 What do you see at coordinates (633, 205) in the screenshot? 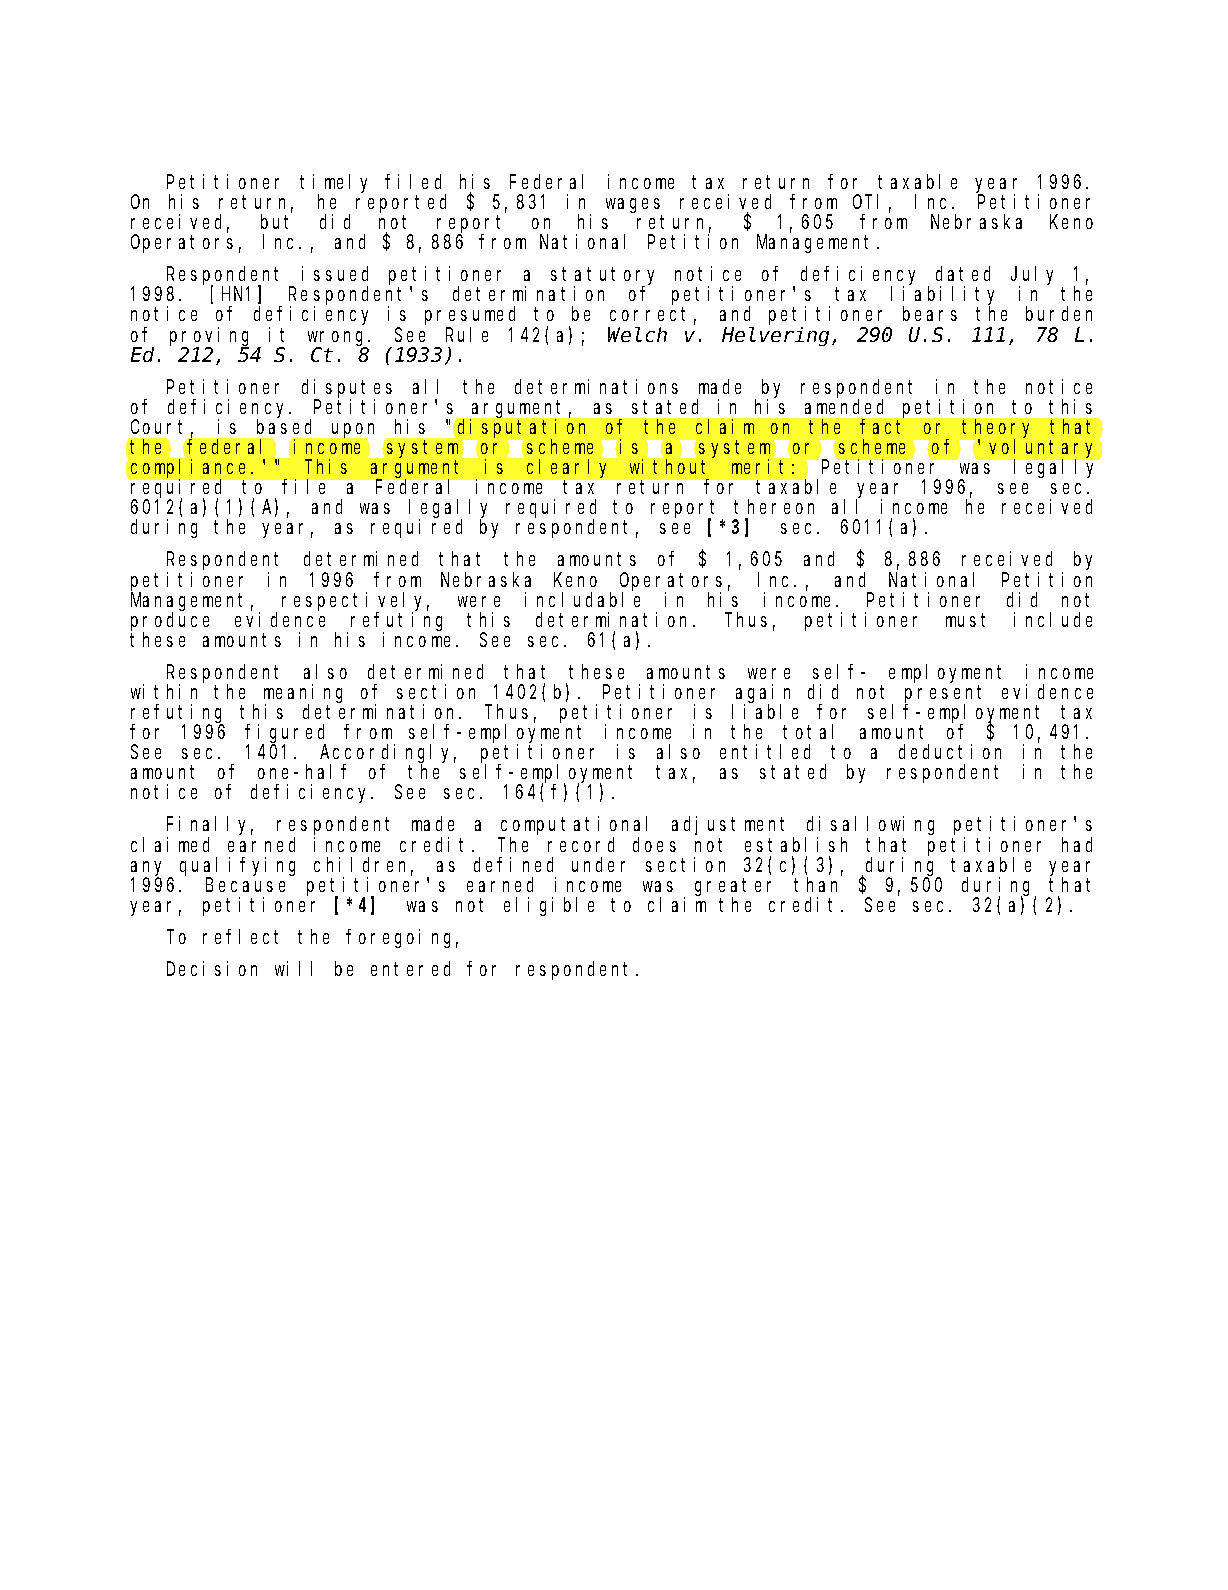
I see `wages` at bounding box center [633, 205].
